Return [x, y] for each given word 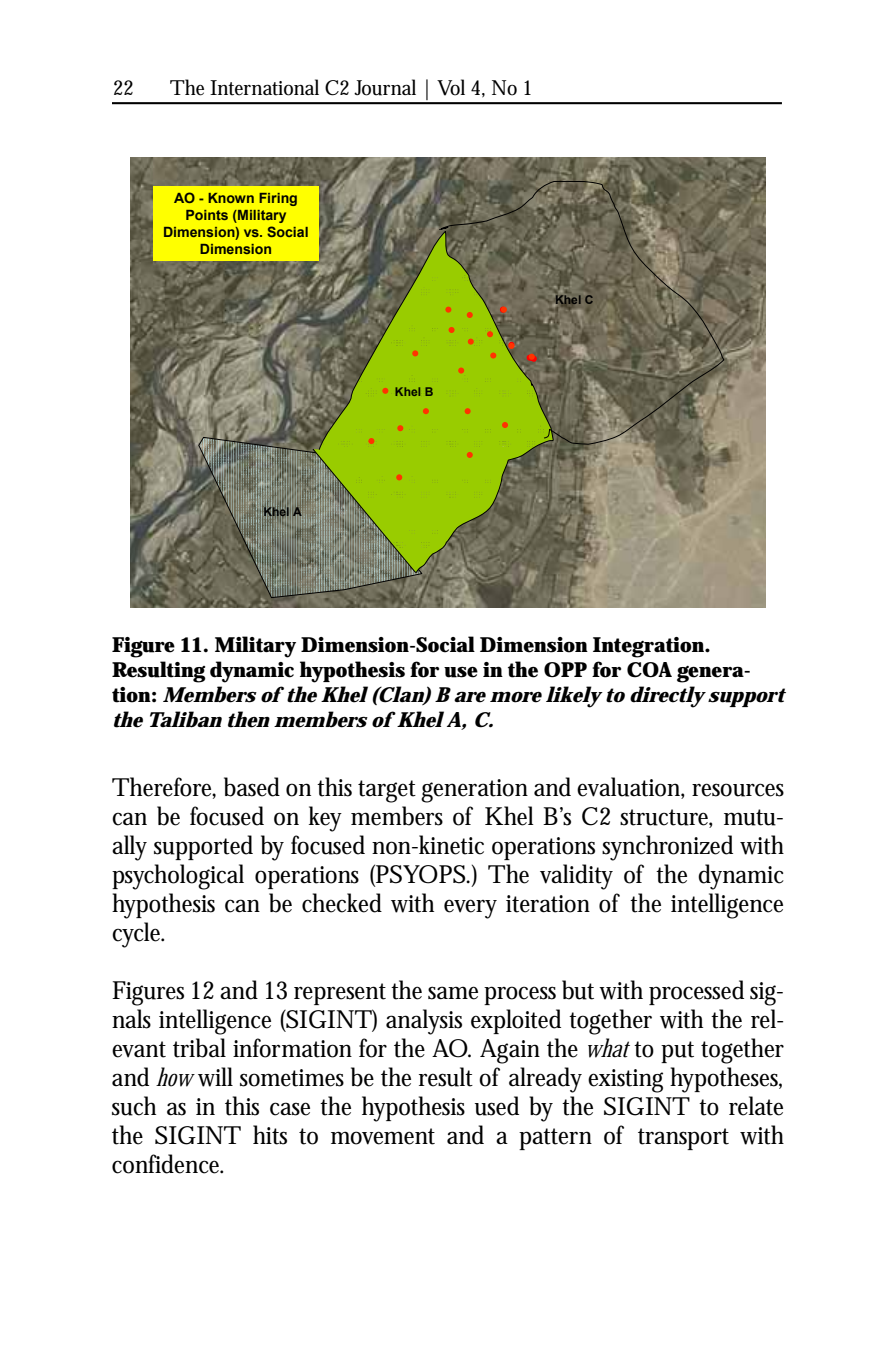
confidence [167, 1164]
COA [649, 670]
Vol [451, 87]
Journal [385, 87]
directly [667, 697]
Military [255, 647]
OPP [565, 670]
